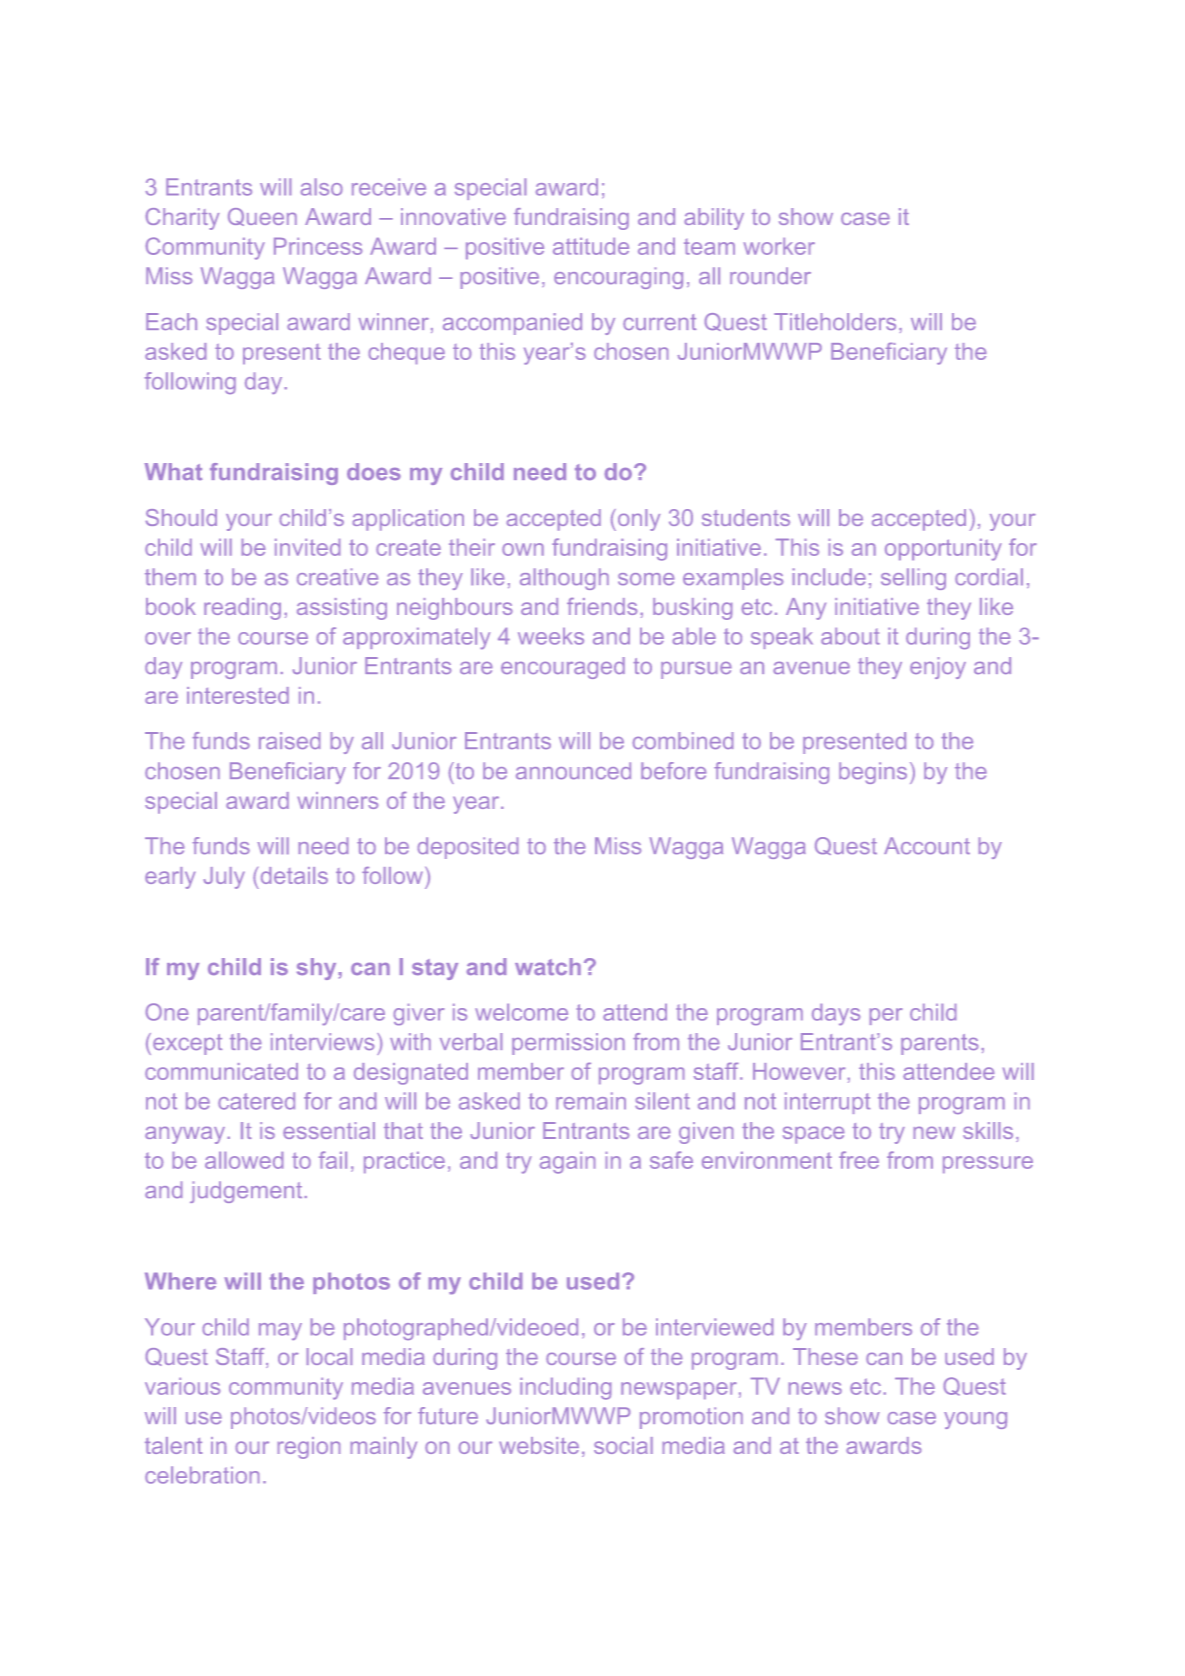 The width and height of the screenshot is (1185, 1676). What do you see at coordinates (539, 1445) in the screenshot?
I see `website` at bounding box center [539, 1445].
